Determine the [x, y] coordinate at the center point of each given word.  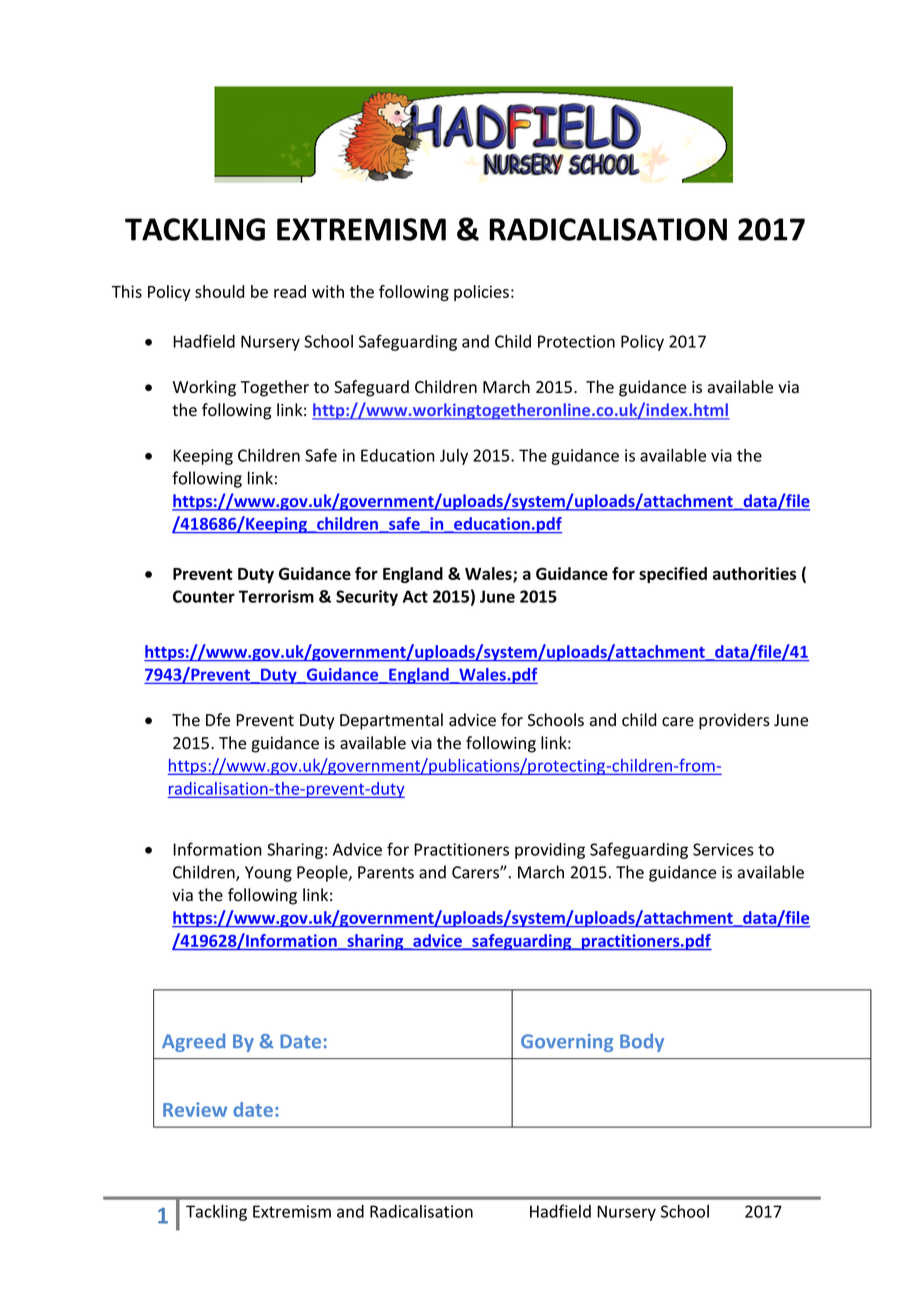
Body [642, 1042]
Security [367, 598]
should [220, 291]
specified [673, 575]
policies [481, 293]
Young [268, 874]
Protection [576, 341]
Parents [386, 872]
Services [723, 849]
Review [195, 1109]
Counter [204, 596]
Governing [567, 1043]
